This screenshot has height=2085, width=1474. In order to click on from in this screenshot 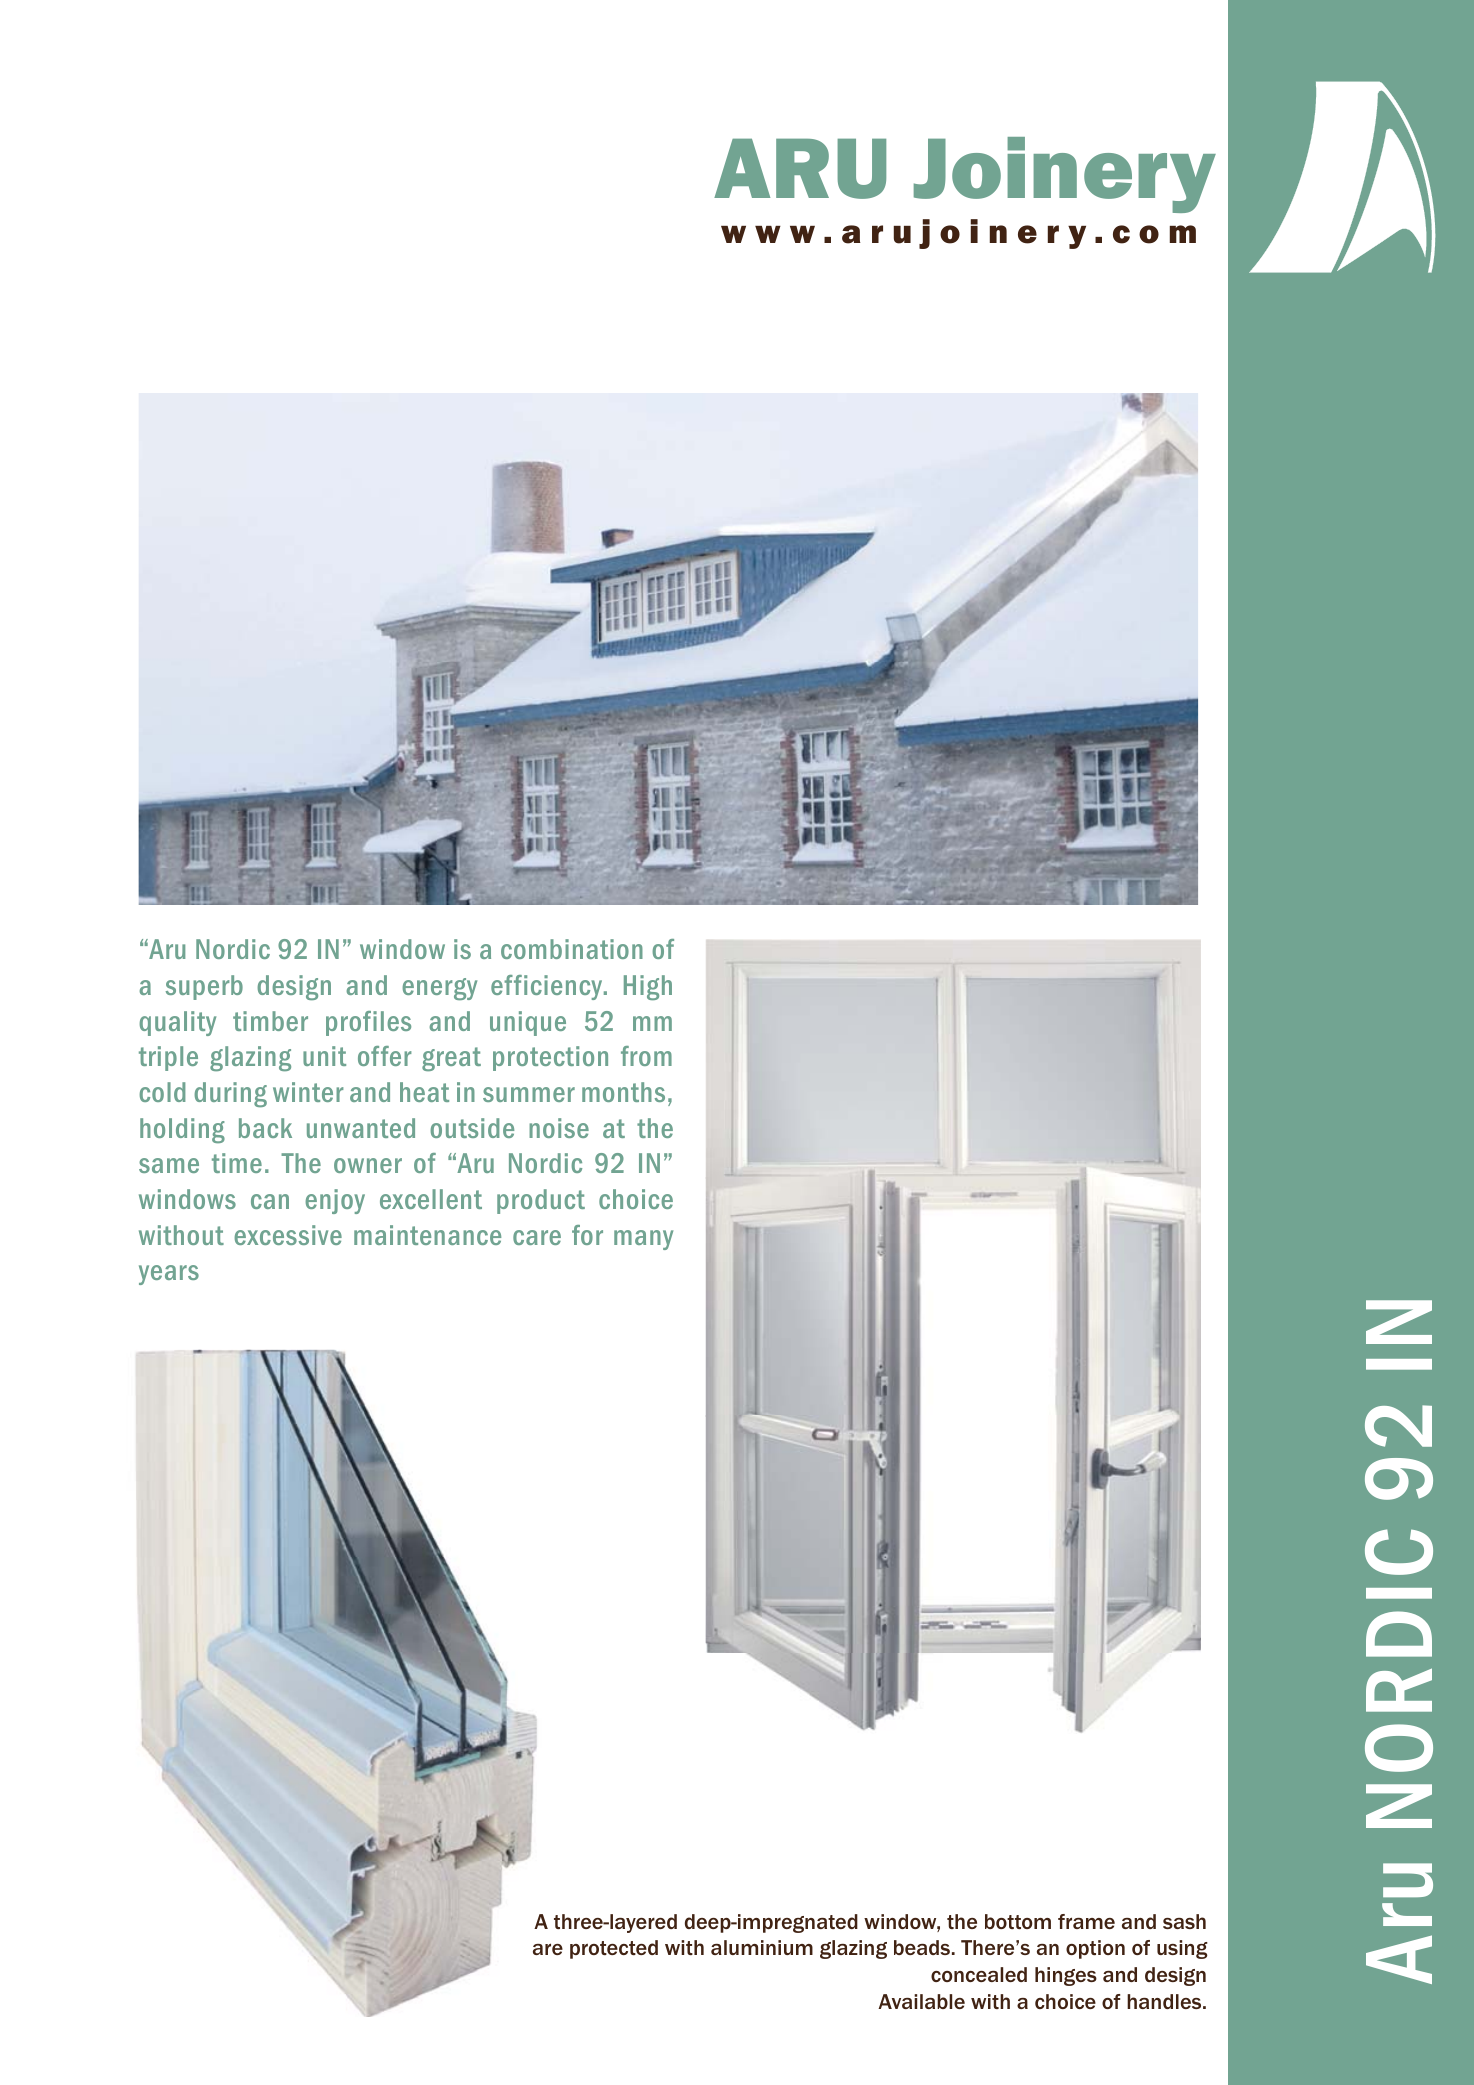, I will do `click(646, 1056)`.
